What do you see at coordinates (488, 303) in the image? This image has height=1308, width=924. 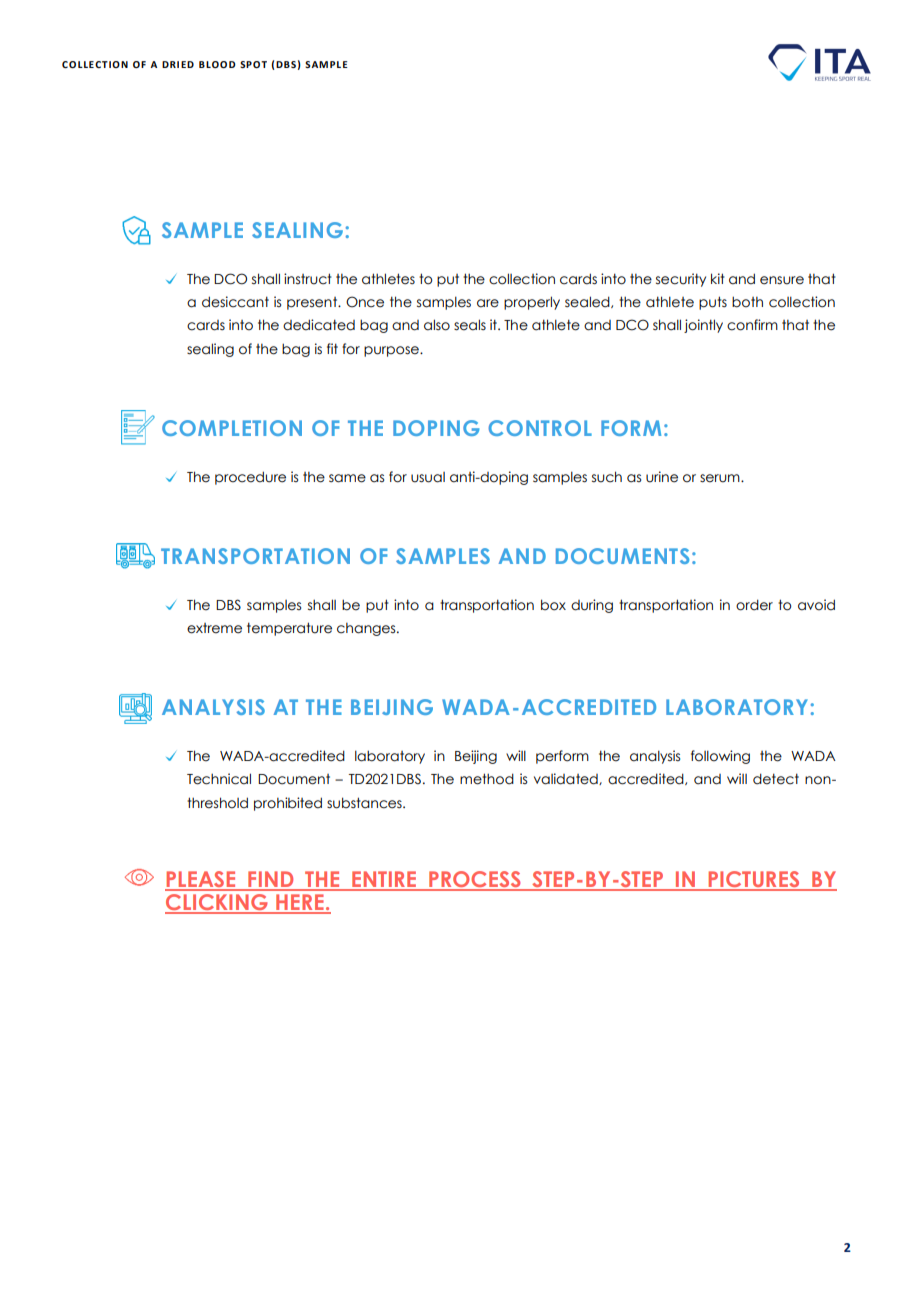 I see `are` at bounding box center [488, 303].
